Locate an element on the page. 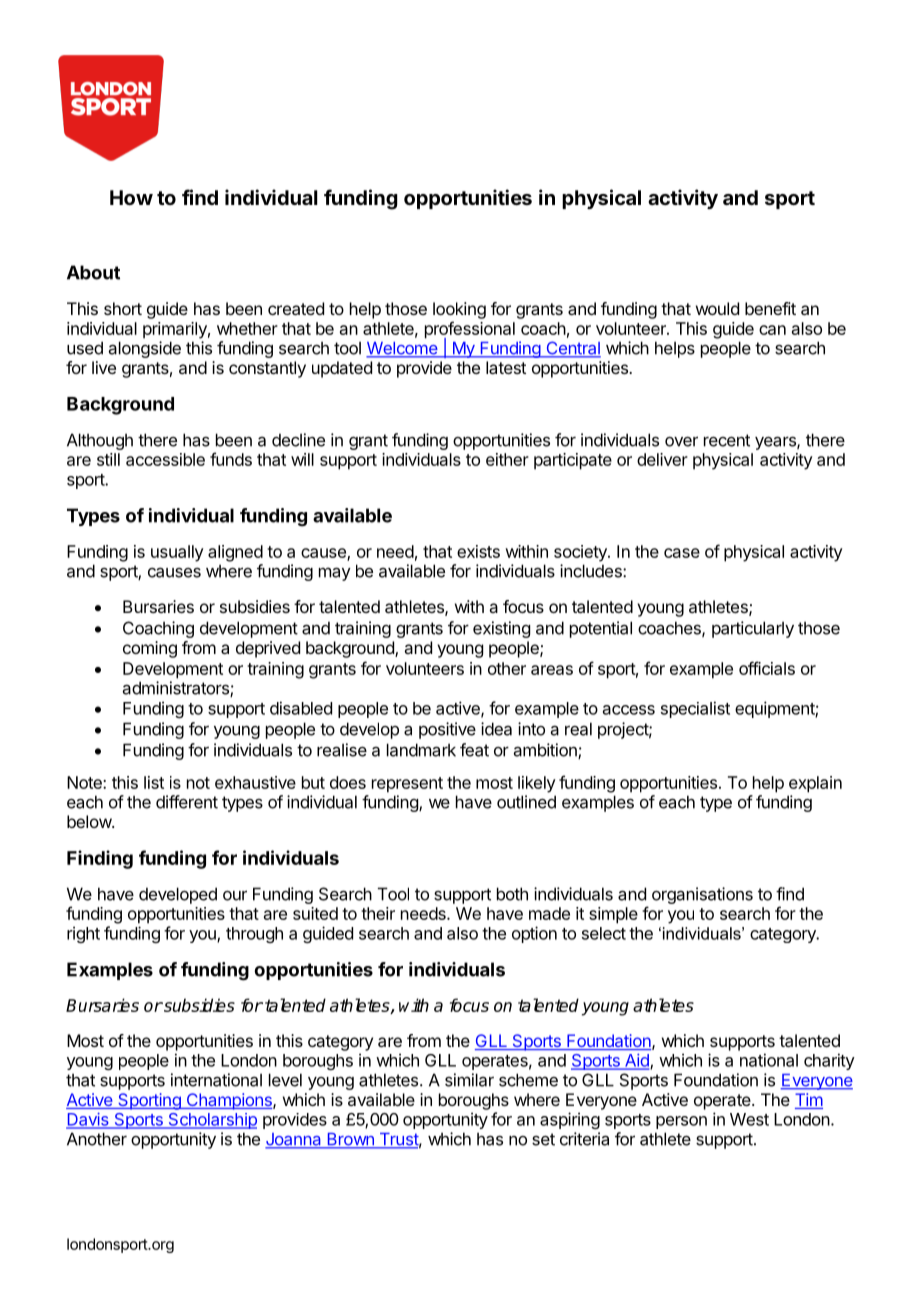  officials is located at coordinates (767, 668).
